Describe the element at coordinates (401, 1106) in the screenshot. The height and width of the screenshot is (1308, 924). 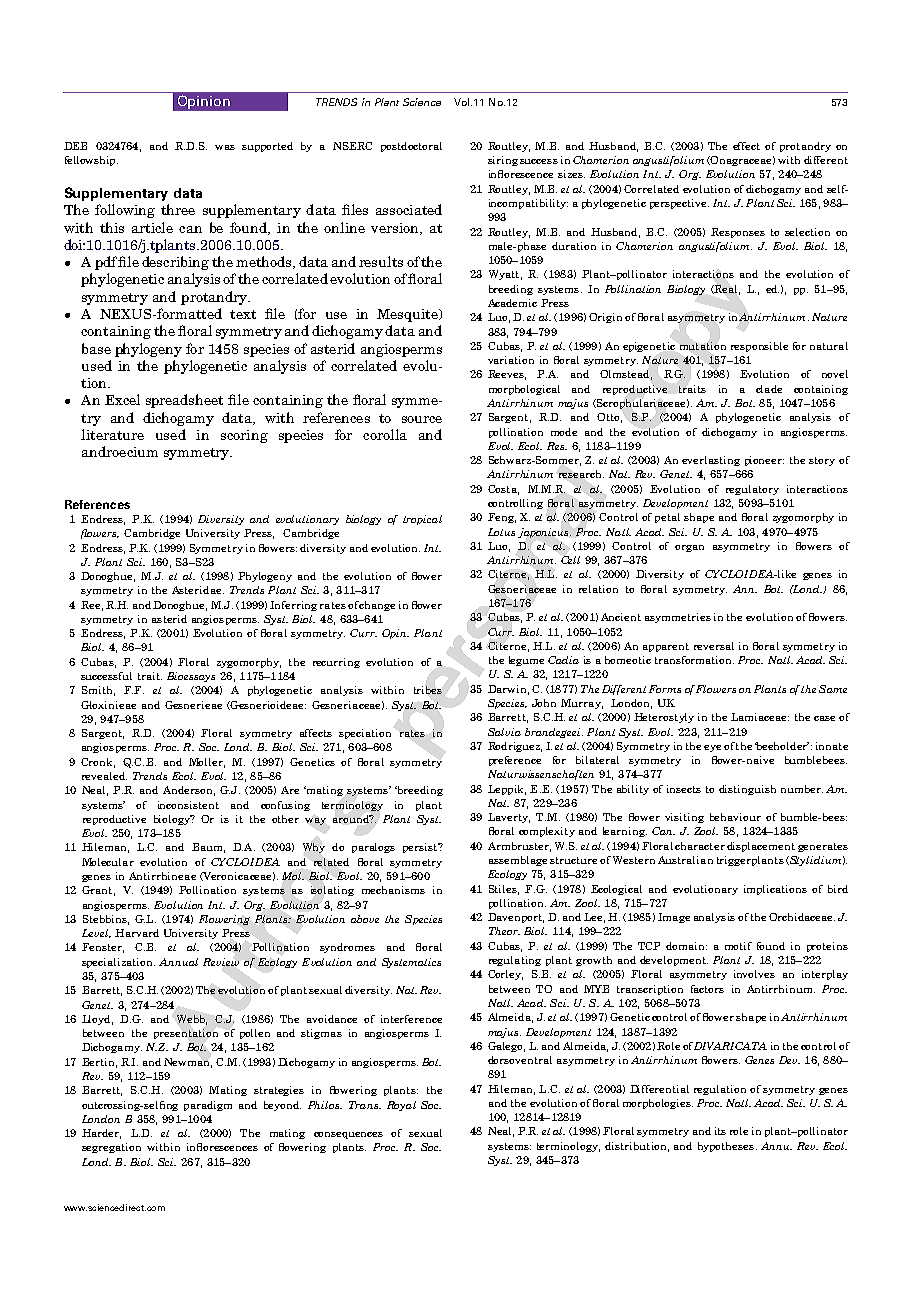
I see `Royal` at that location.
